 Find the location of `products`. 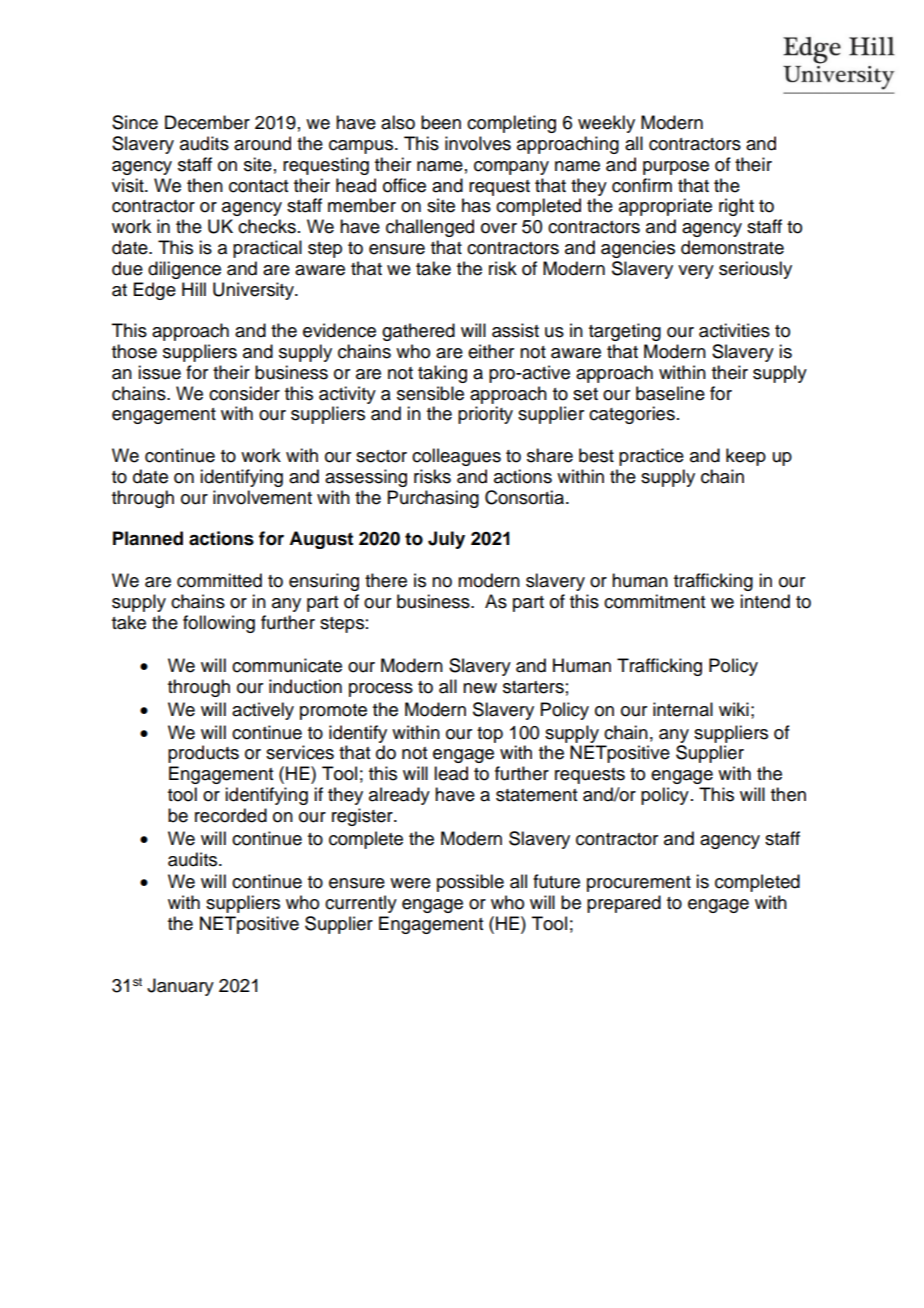

products is located at coordinates (203, 754).
